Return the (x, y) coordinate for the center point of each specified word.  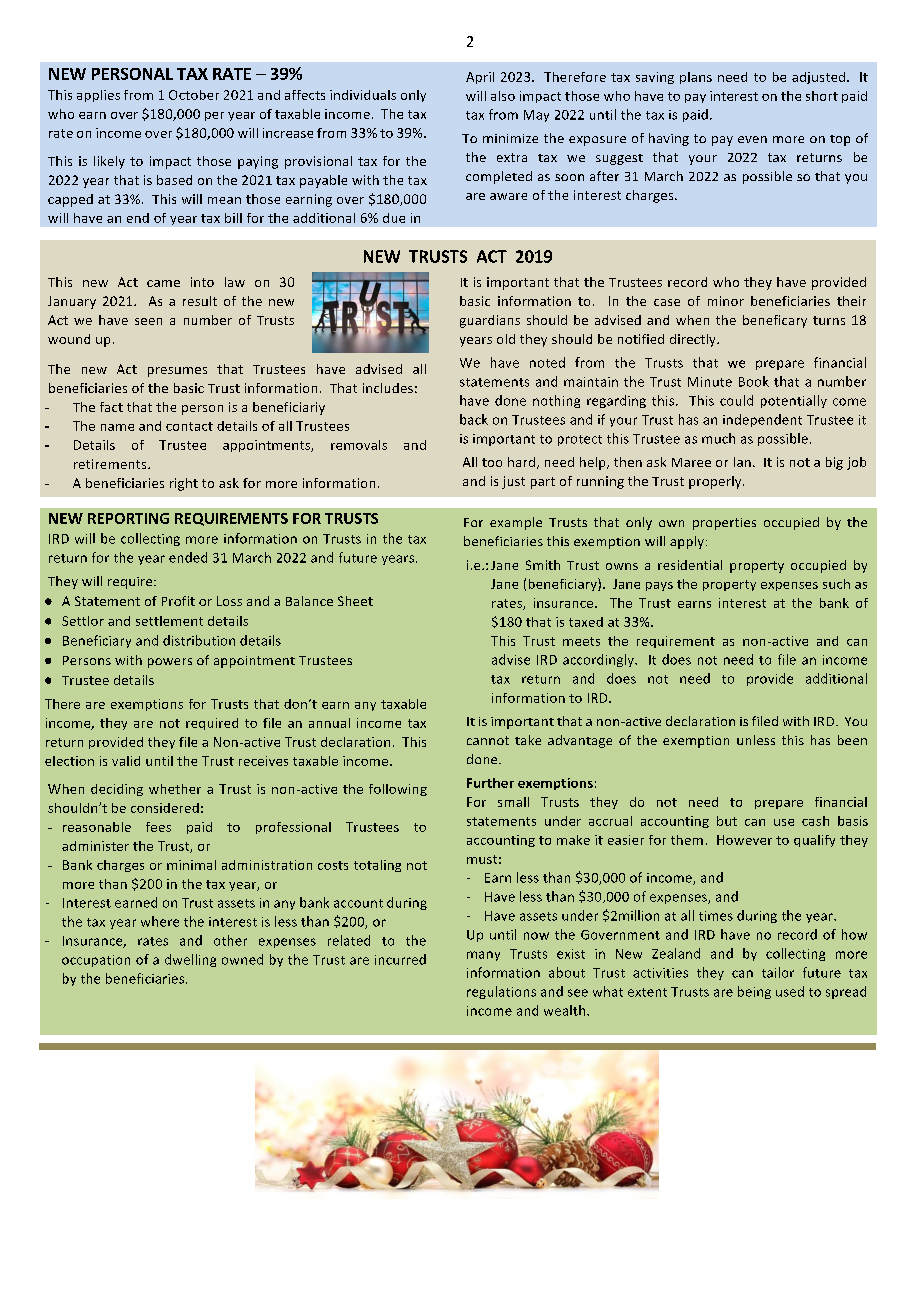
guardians (490, 321)
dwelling (190, 960)
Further (490, 783)
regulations (501, 992)
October (194, 95)
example (516, 523)
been (852, 740)
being (754, 992)
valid (126, 761)
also (503, 96)
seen (148, 321)
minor (726, 301)
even (752, 139)
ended (188, 557)
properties (724, 524)
